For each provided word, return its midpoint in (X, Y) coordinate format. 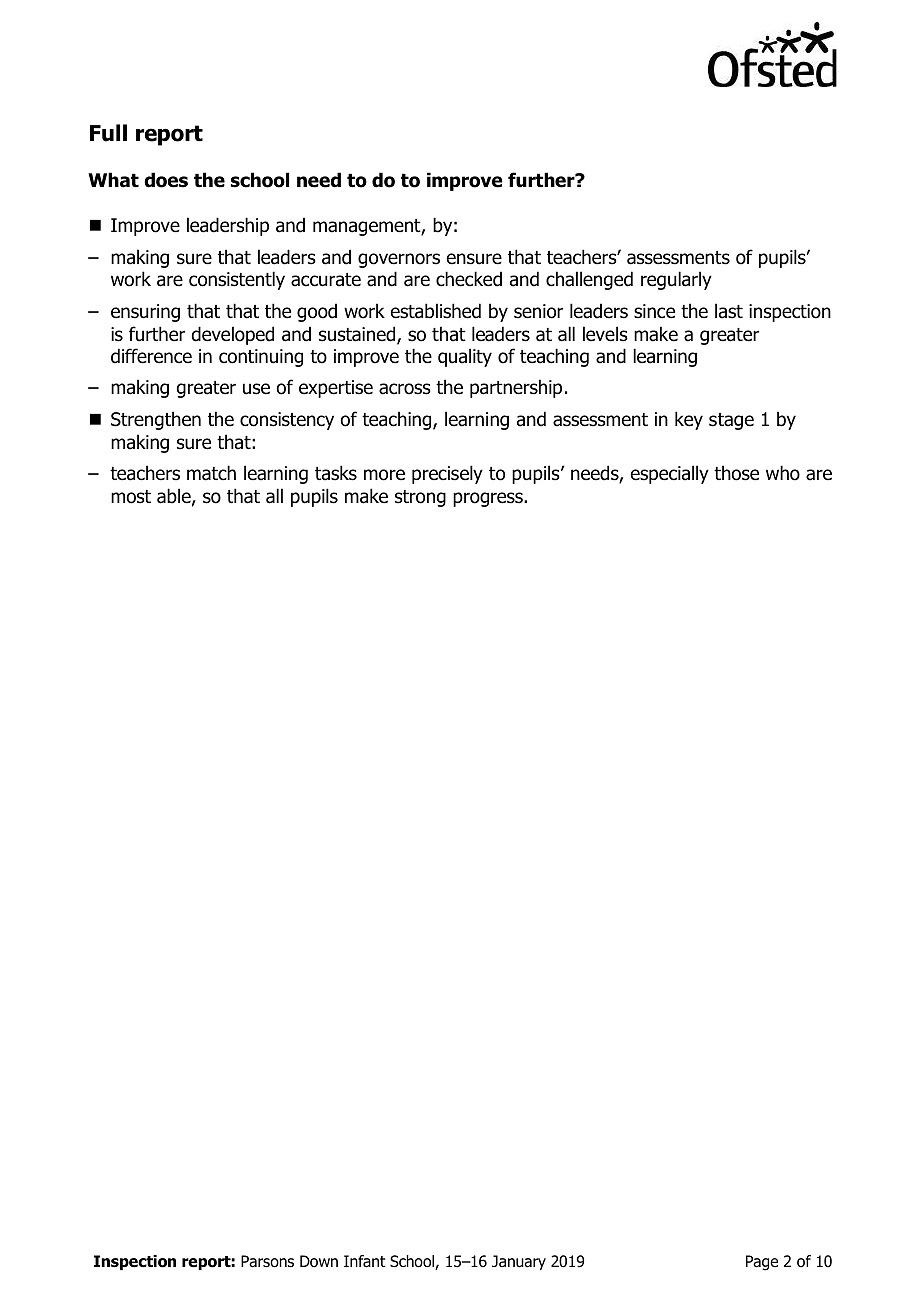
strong (420, 498)
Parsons (267, 1261)
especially (670, 474)
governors (399, 260)
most (131, 497)
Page (762, 1263)
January (519, 1262)
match (211, 473)
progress (489, 499)
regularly (676, 280)
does (166, 180)
